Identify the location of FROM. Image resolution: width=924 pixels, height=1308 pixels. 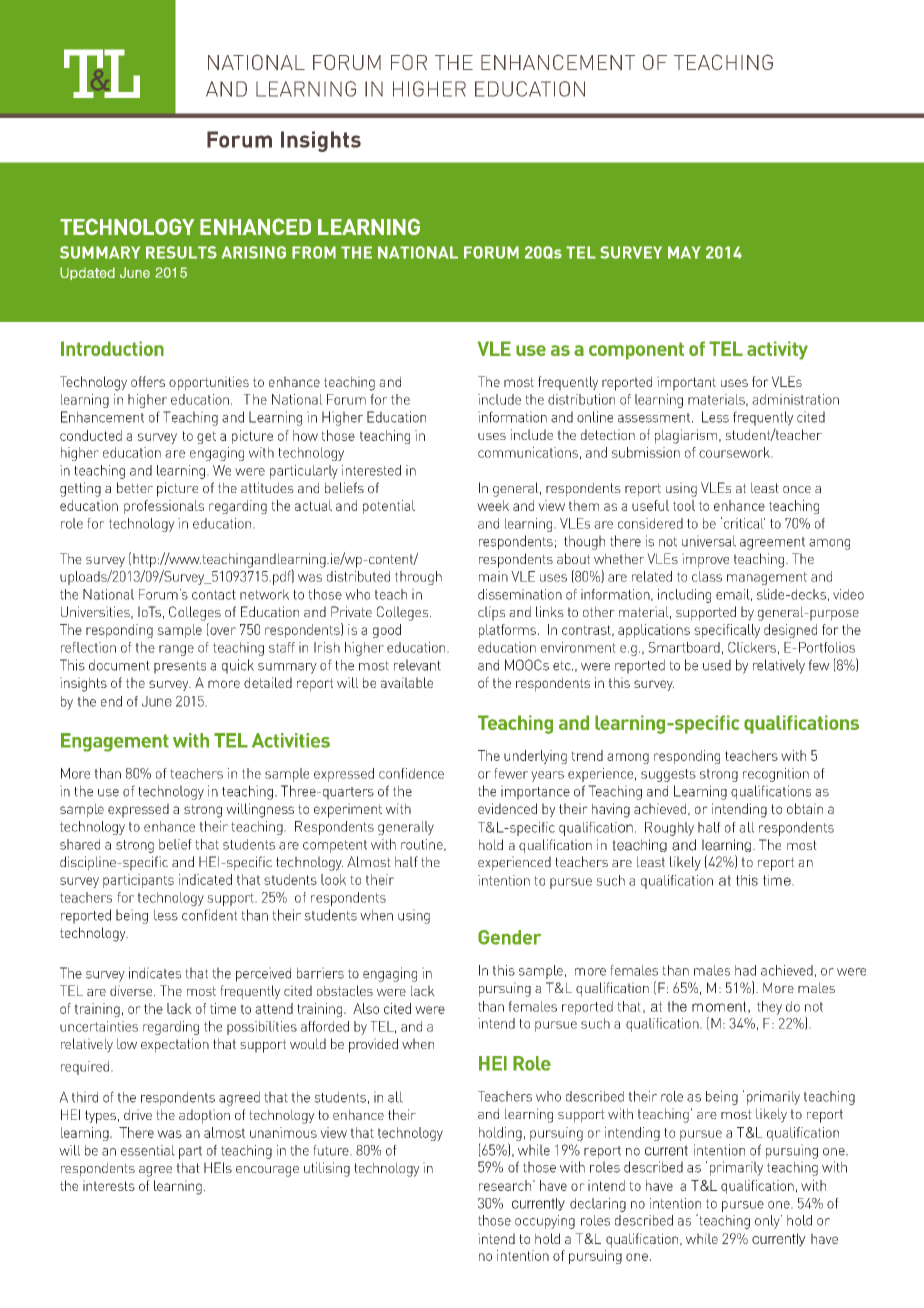
(314, 252).
